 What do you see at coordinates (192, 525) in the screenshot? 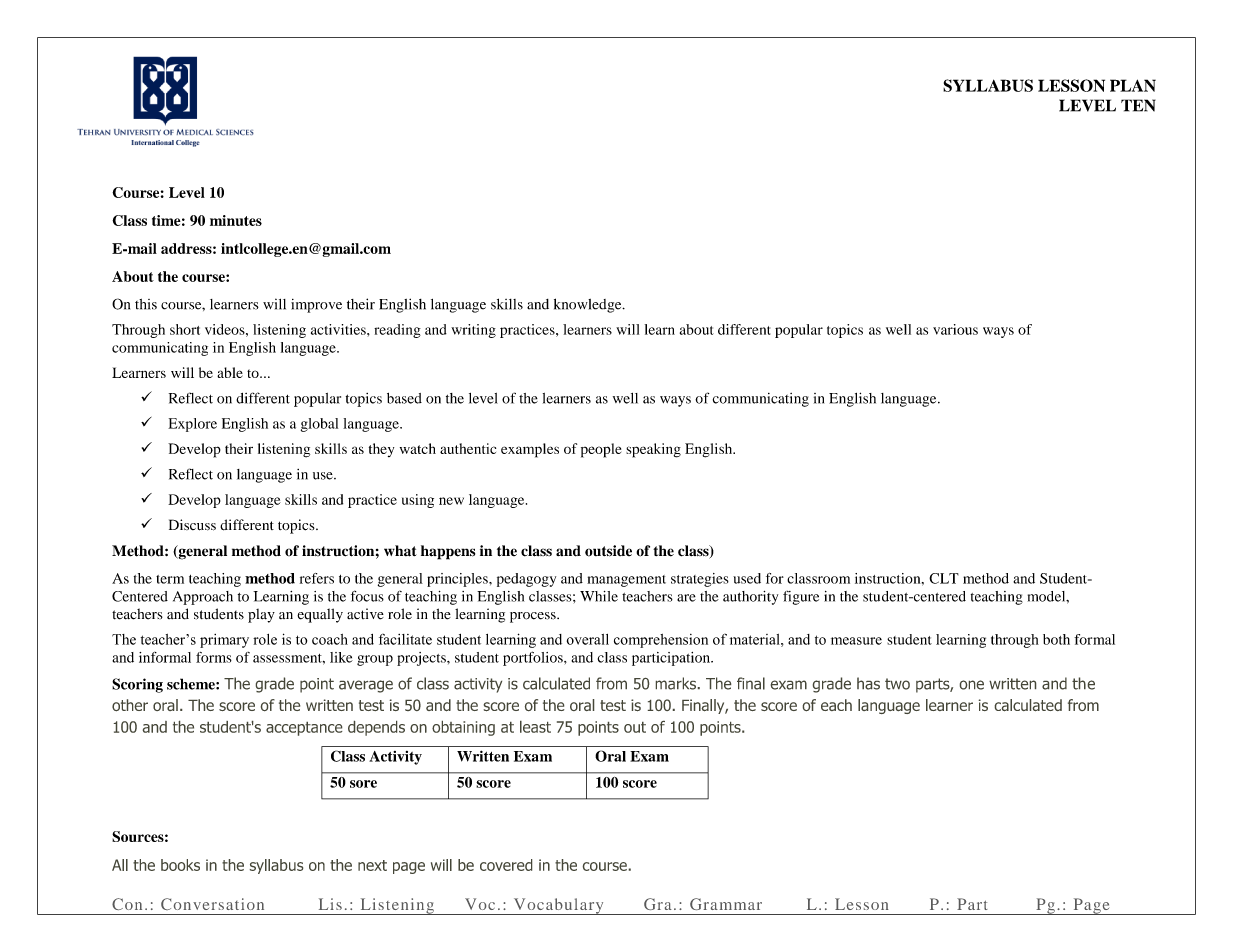
I see `Discuss` at bounding box center [192, 525].
